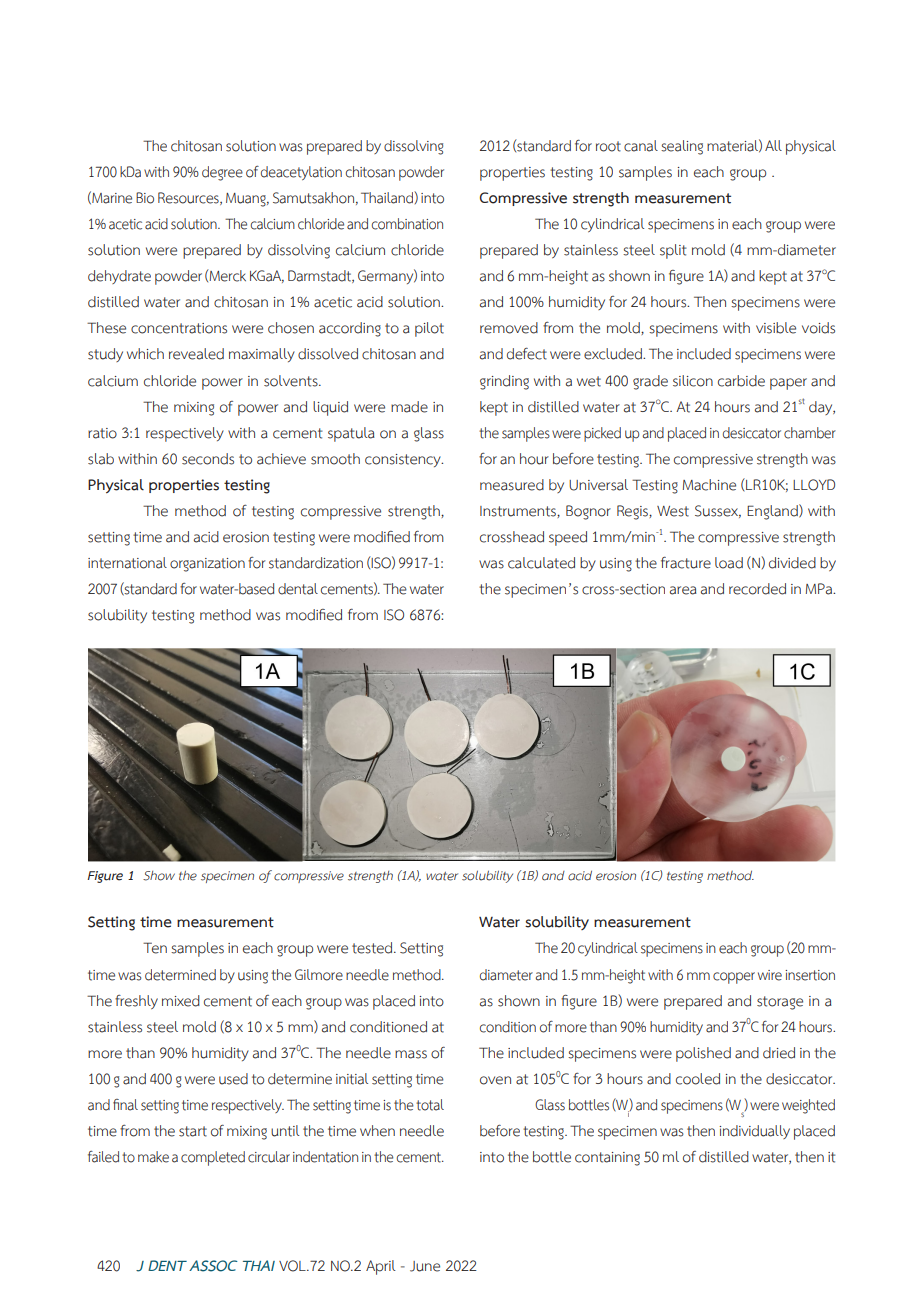  What do you see at coordinates (754, 1132) in the screenshot?
I see `individually` at bounding box center [754, 1132].
